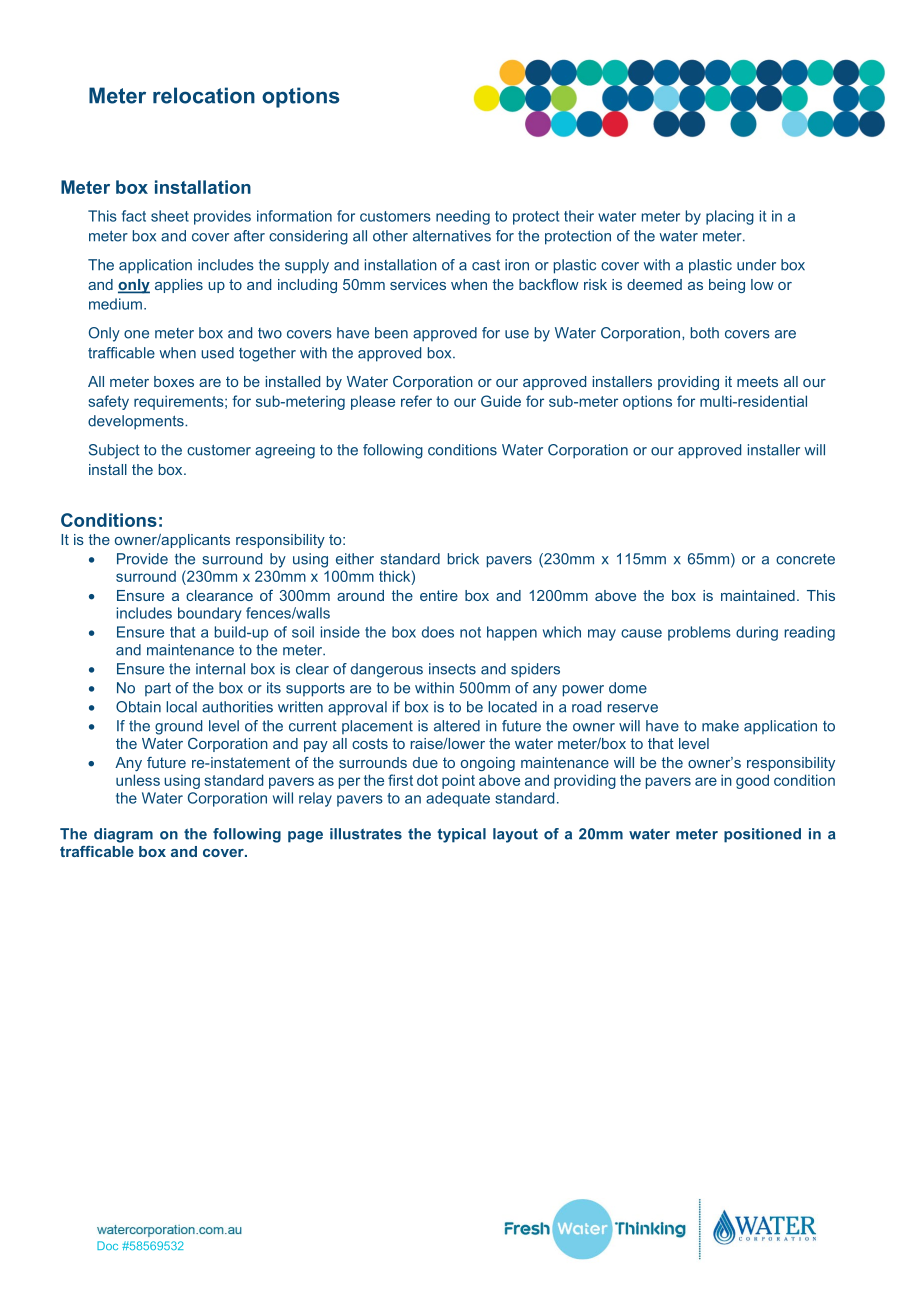 The height and width of the screenshot is (1308, 924). Describe the element at coordinates (463, 217) in the screenshot. I see `needing` at that location.
